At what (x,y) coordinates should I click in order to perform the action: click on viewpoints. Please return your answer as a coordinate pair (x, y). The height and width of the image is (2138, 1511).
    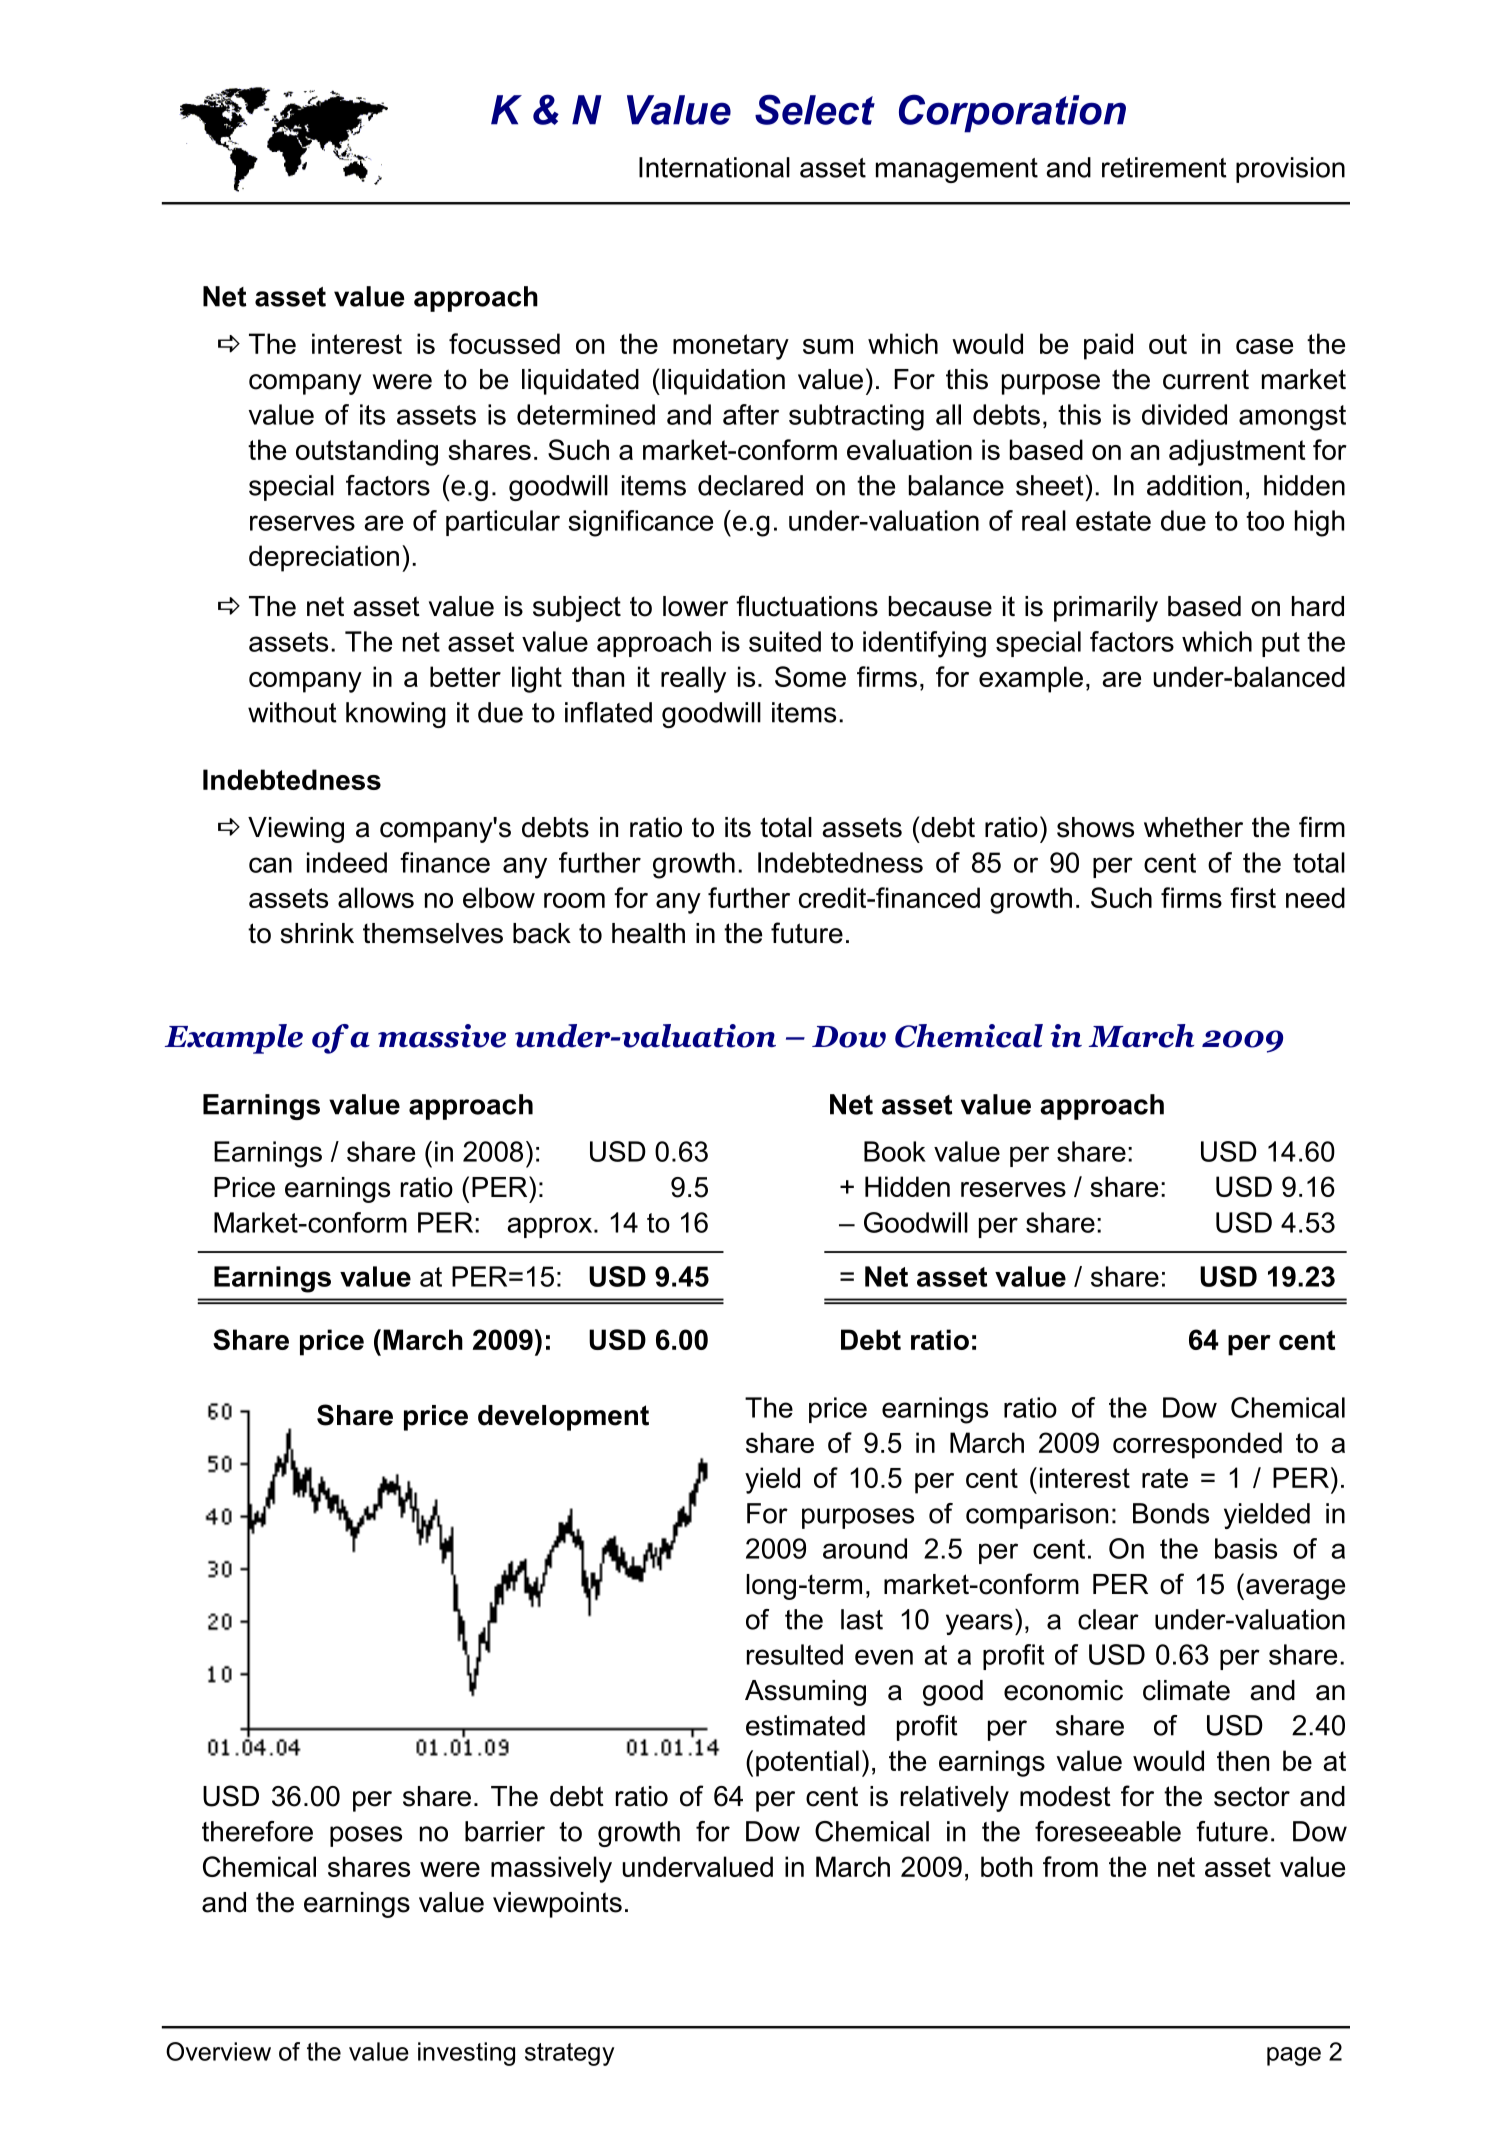
    Looking at the image, I should click on (557, 1905).
